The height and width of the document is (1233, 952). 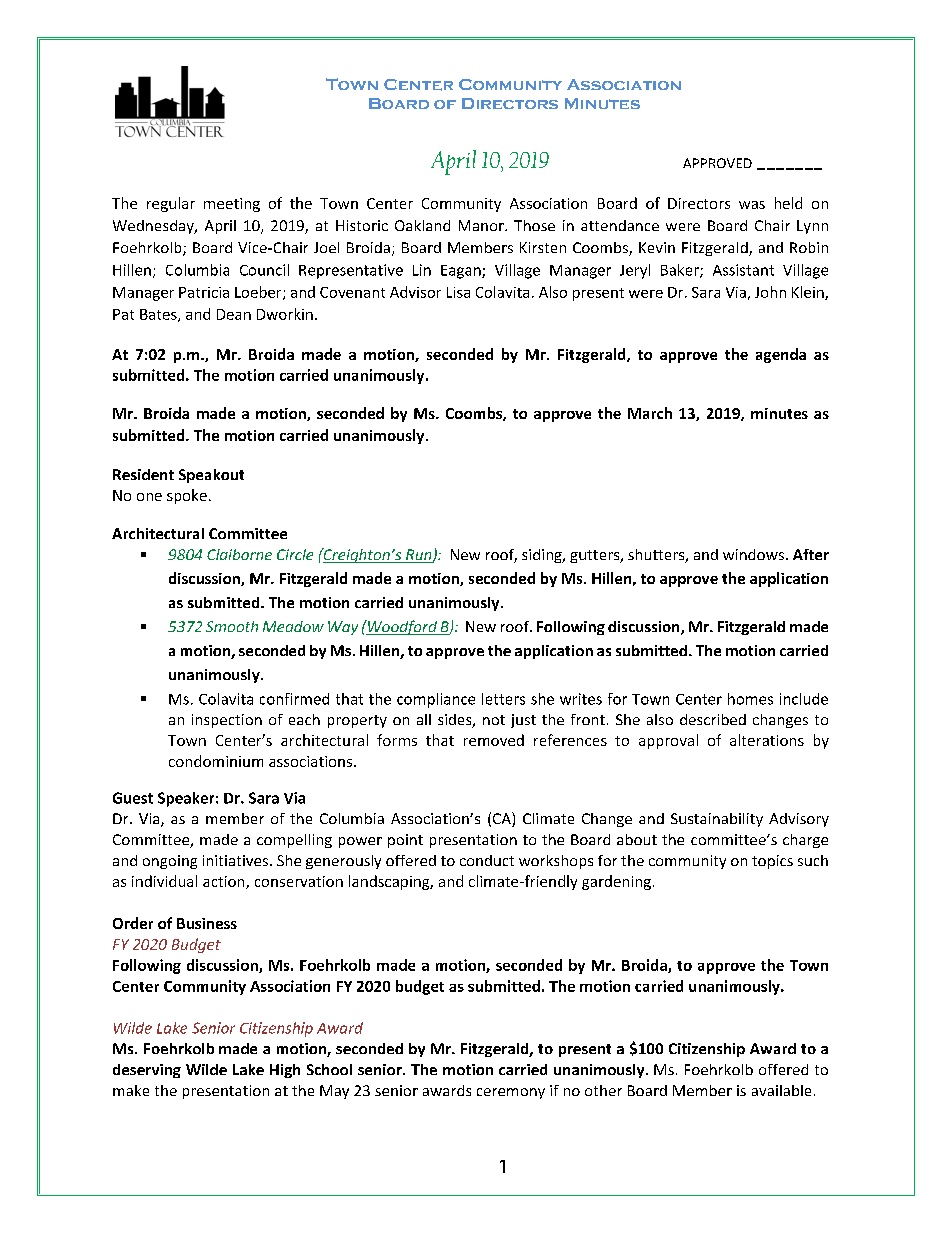 I want to click on agenda, so click(x=781, y=355).
